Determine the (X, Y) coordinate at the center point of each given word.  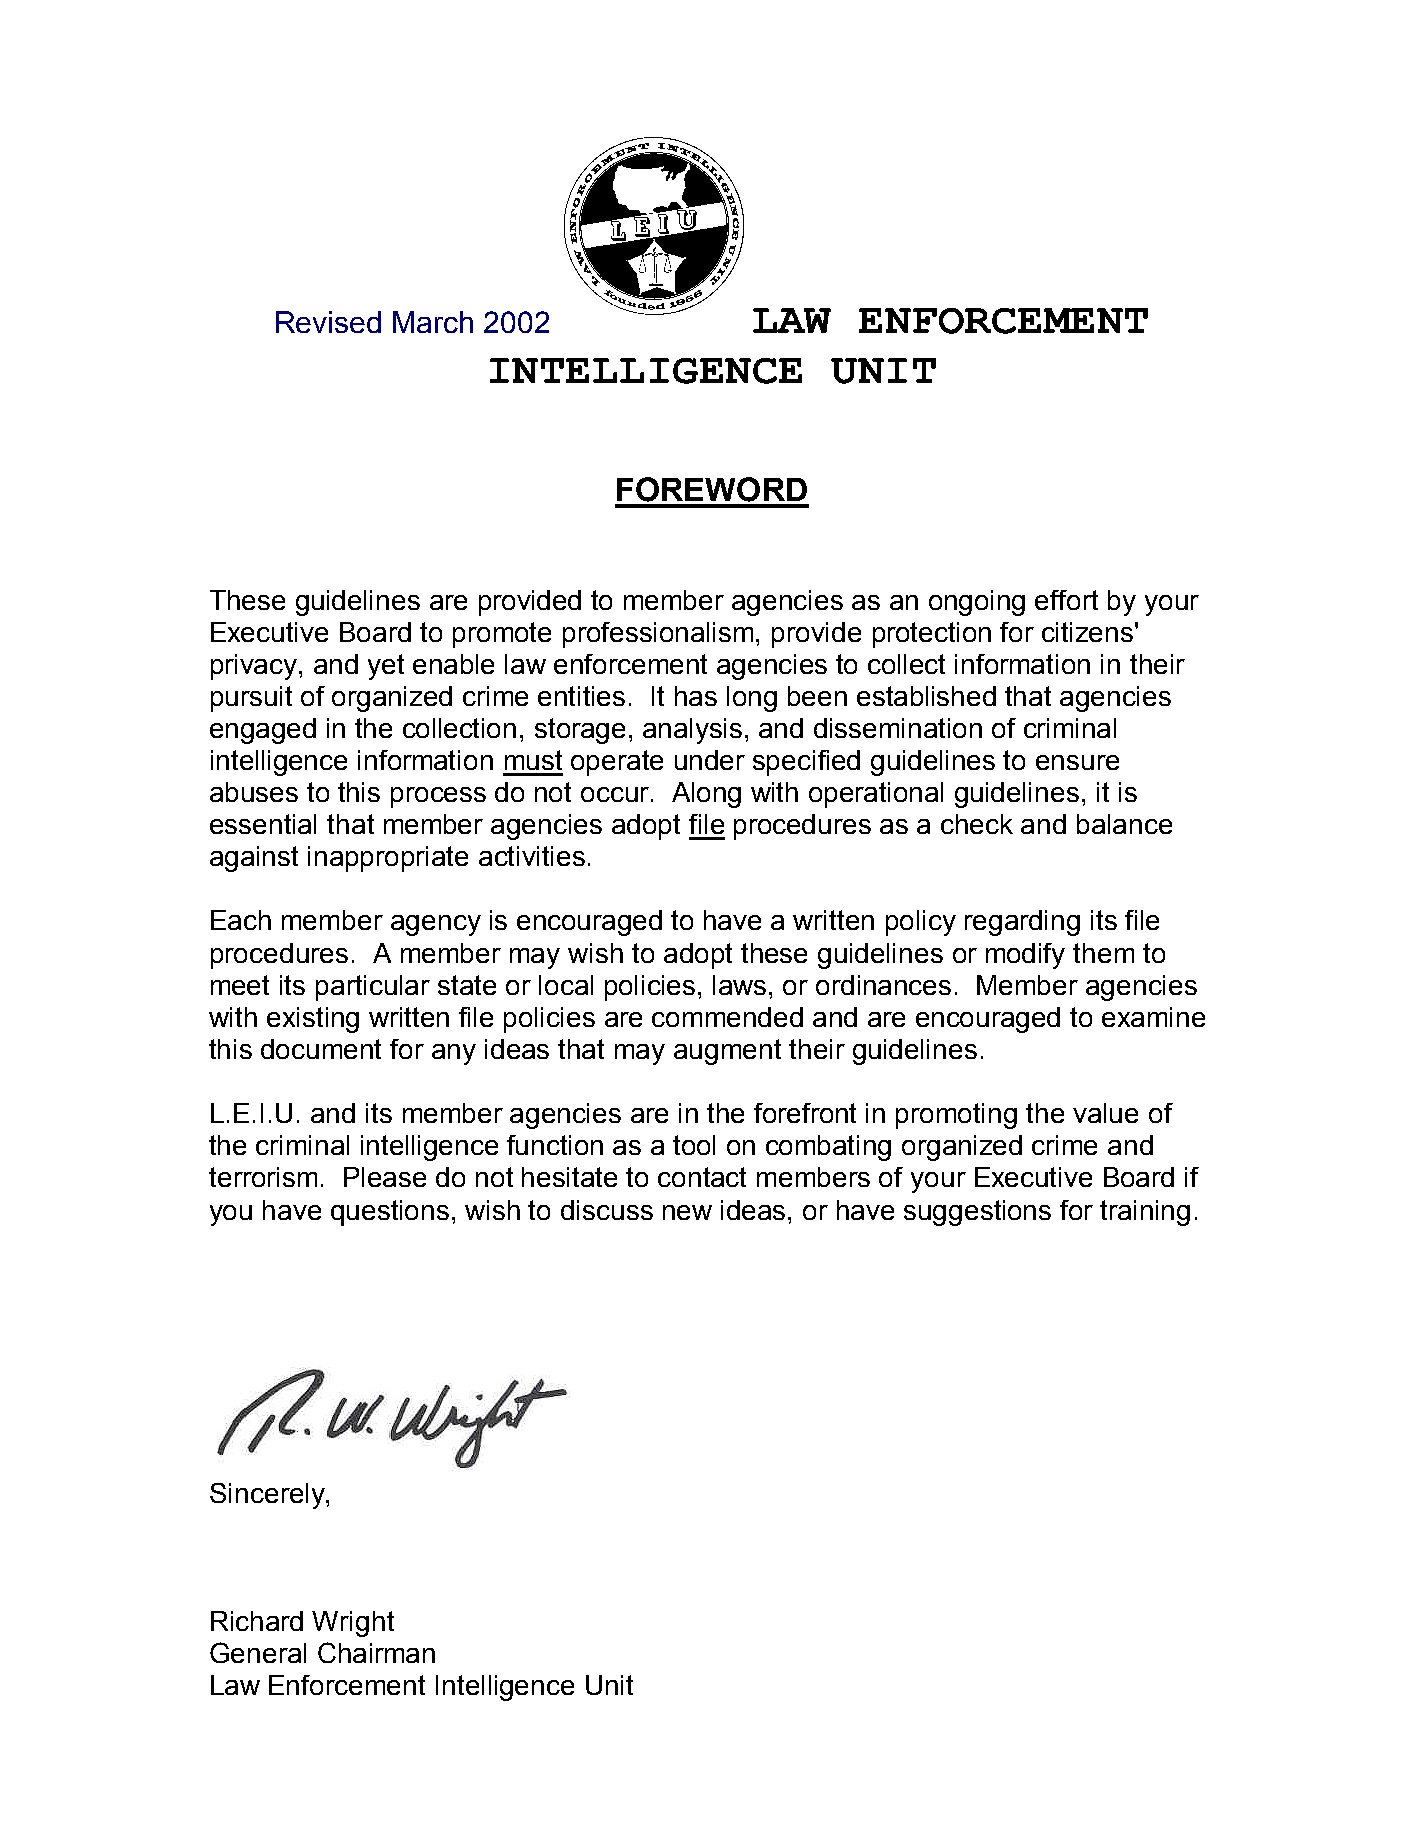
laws (739, 985)
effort (1066, 600)
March (433, 322)
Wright (353, 1624)
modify (1025, 956)
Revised (328, 322)
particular (373, 988)
